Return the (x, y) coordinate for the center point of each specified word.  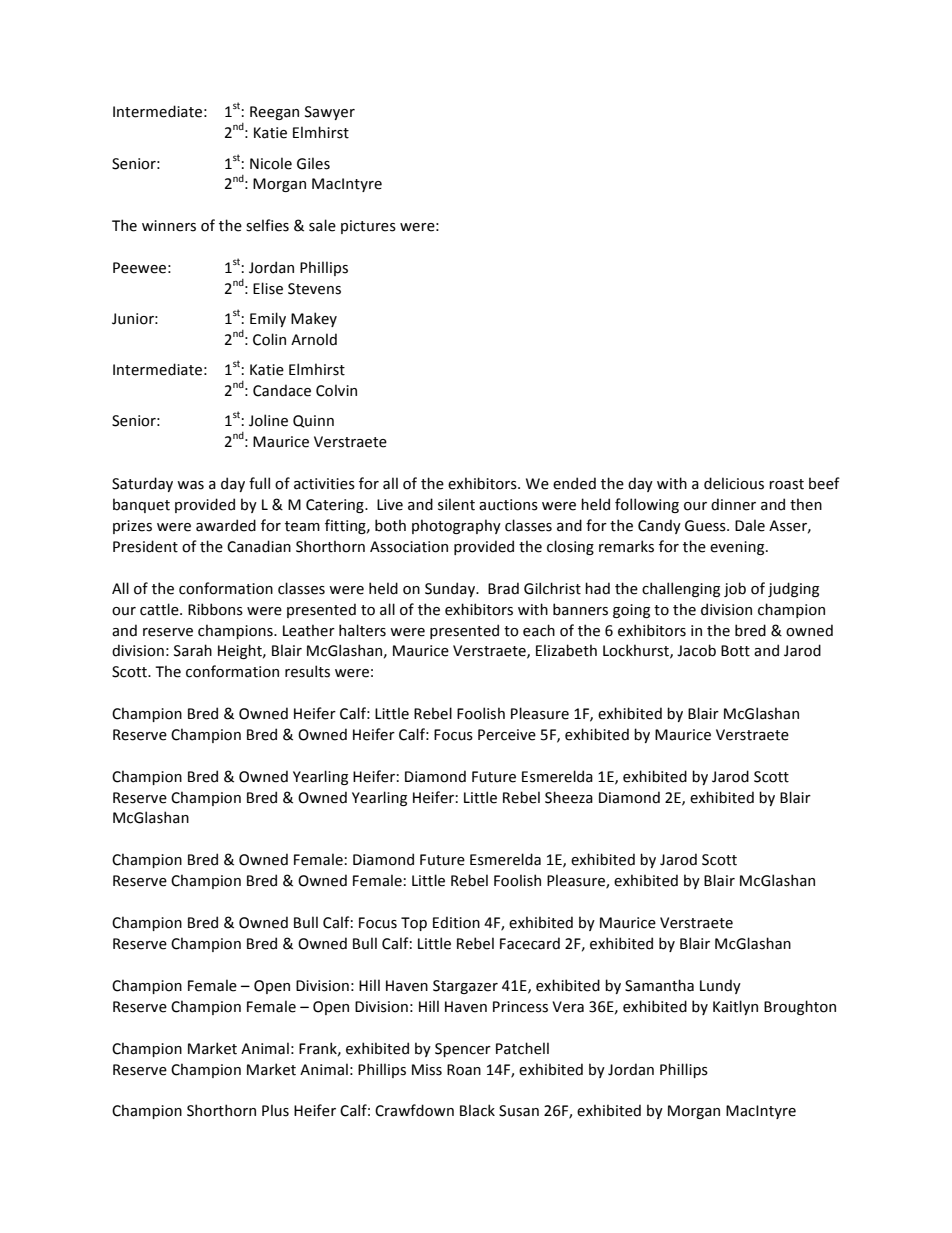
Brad (503, 588)
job (735, 589)
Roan (464, 1070)
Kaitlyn (735, 1007)
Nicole (271, 163)
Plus (275, 1110)
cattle (160, 609)
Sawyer (330, 113)
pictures (368, 227)
